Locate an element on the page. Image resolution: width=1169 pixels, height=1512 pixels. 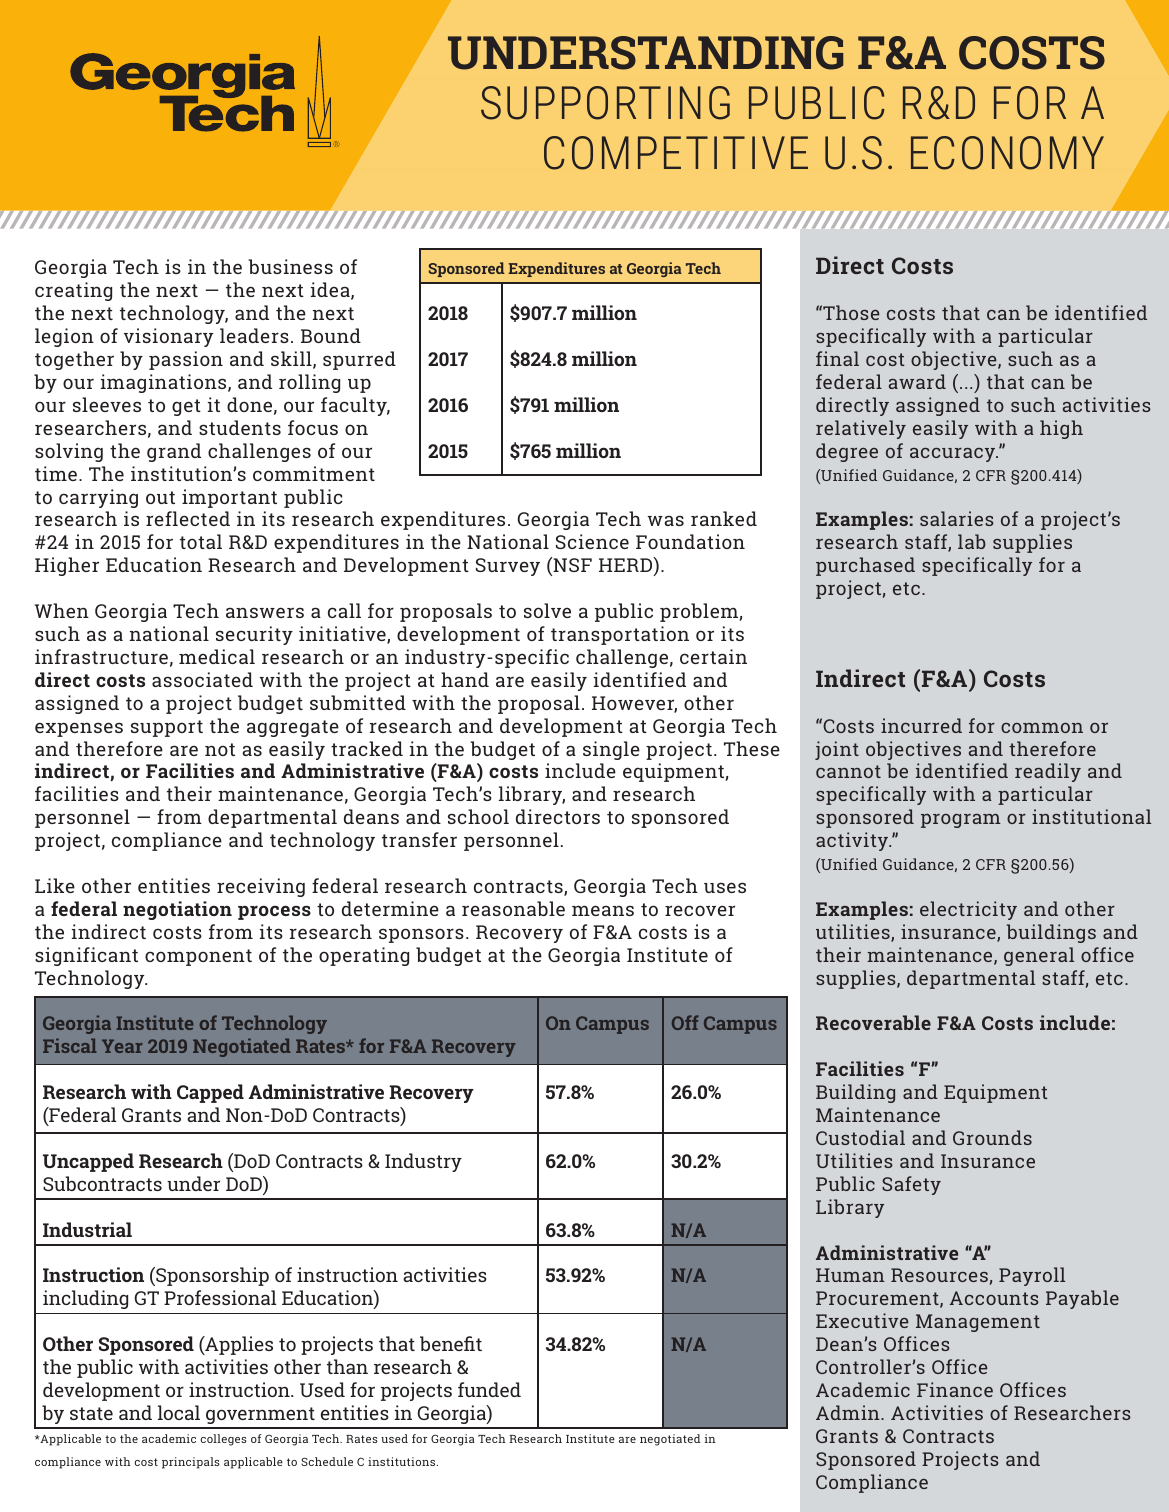
program is located at coordinates (961, 821).
